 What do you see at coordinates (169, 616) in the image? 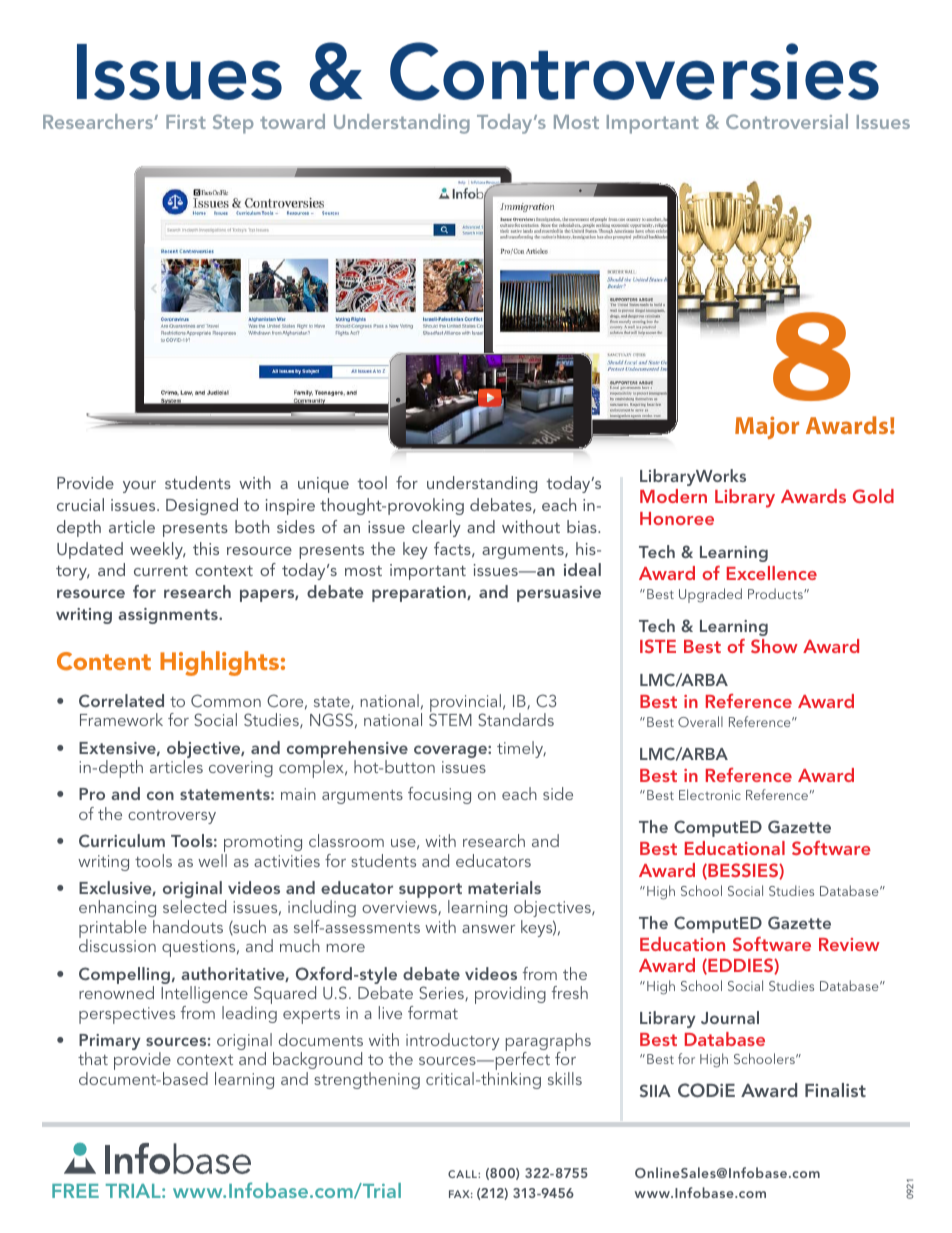
I see `assignments` at bounding box center [169, 616].
